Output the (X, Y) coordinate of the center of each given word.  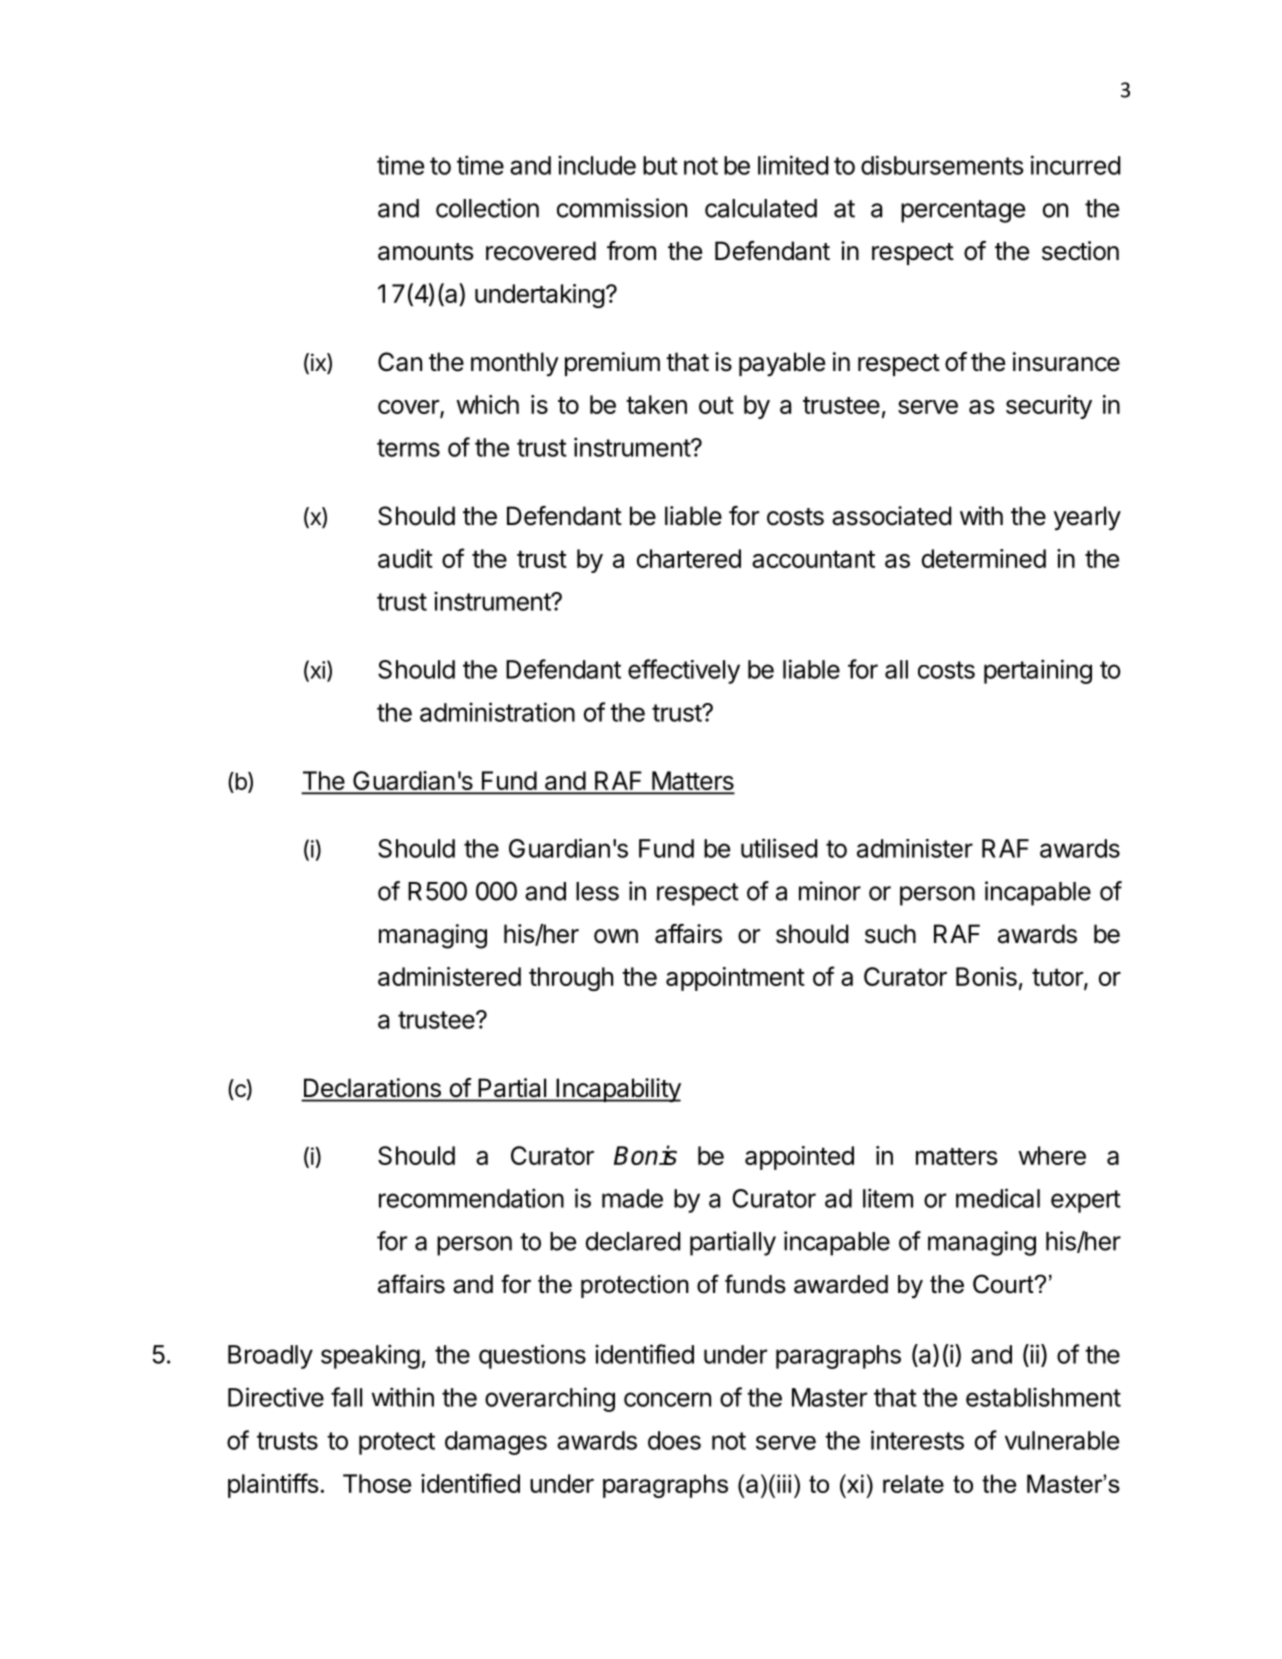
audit (405, 558)
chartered (689, 558)
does (674, 1440)
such (890, 934)
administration (497, 712)
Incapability (617, 1090)
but (660, 165)
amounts (425, 252)
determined (984, 558)
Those (377, 1483)
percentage (963, 211)
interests (917, 1440)
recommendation (471, 1198)
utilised (779, 848)
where (1052, 1155)
